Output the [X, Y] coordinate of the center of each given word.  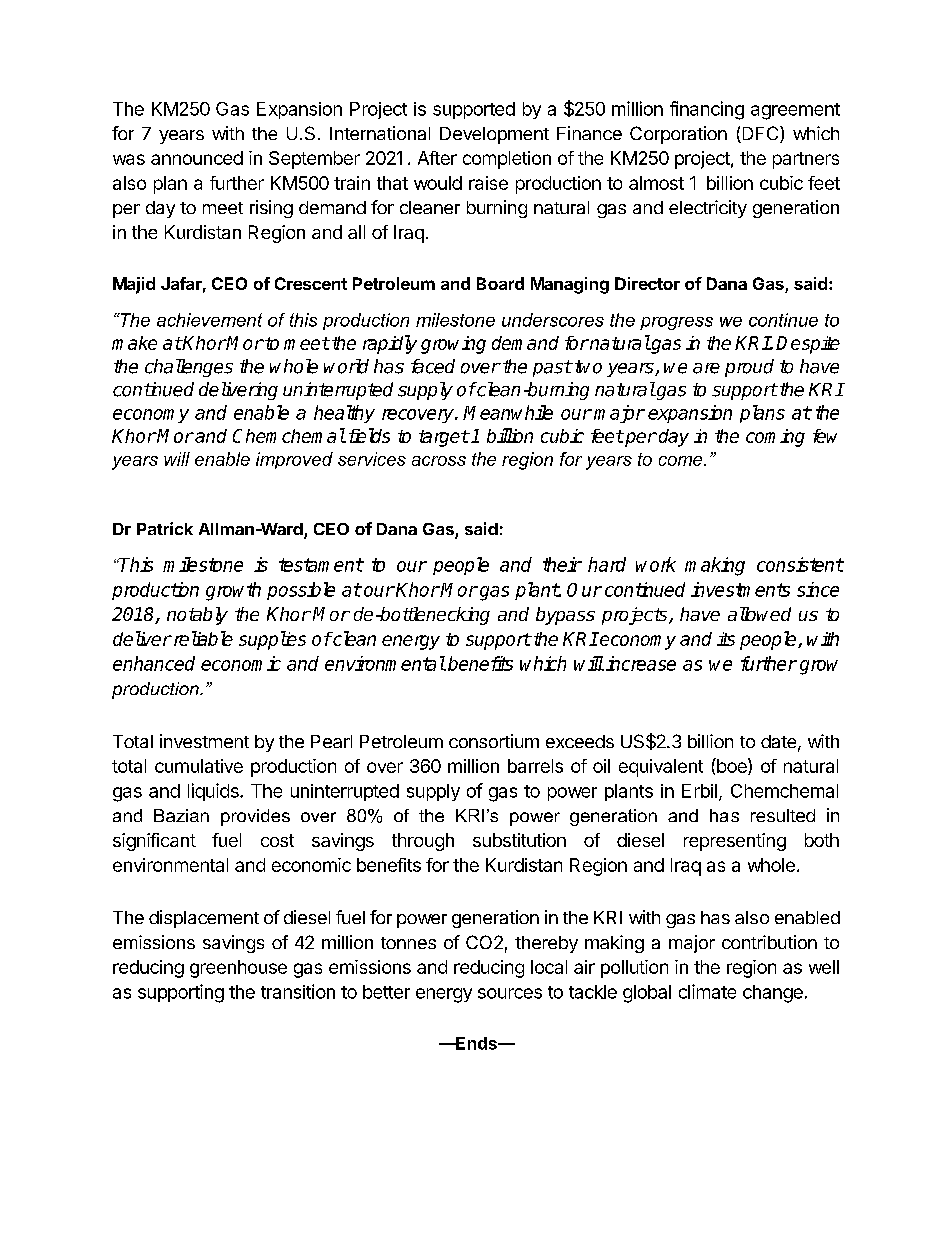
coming [775, 438]
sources [510, 993]
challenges [189, 368]
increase [641, 663]
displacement [204, 919]
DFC [760, 134]
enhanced [154, 663]
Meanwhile [508, 412]
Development [494, 135]
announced [197, 158]
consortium [494, 741]
